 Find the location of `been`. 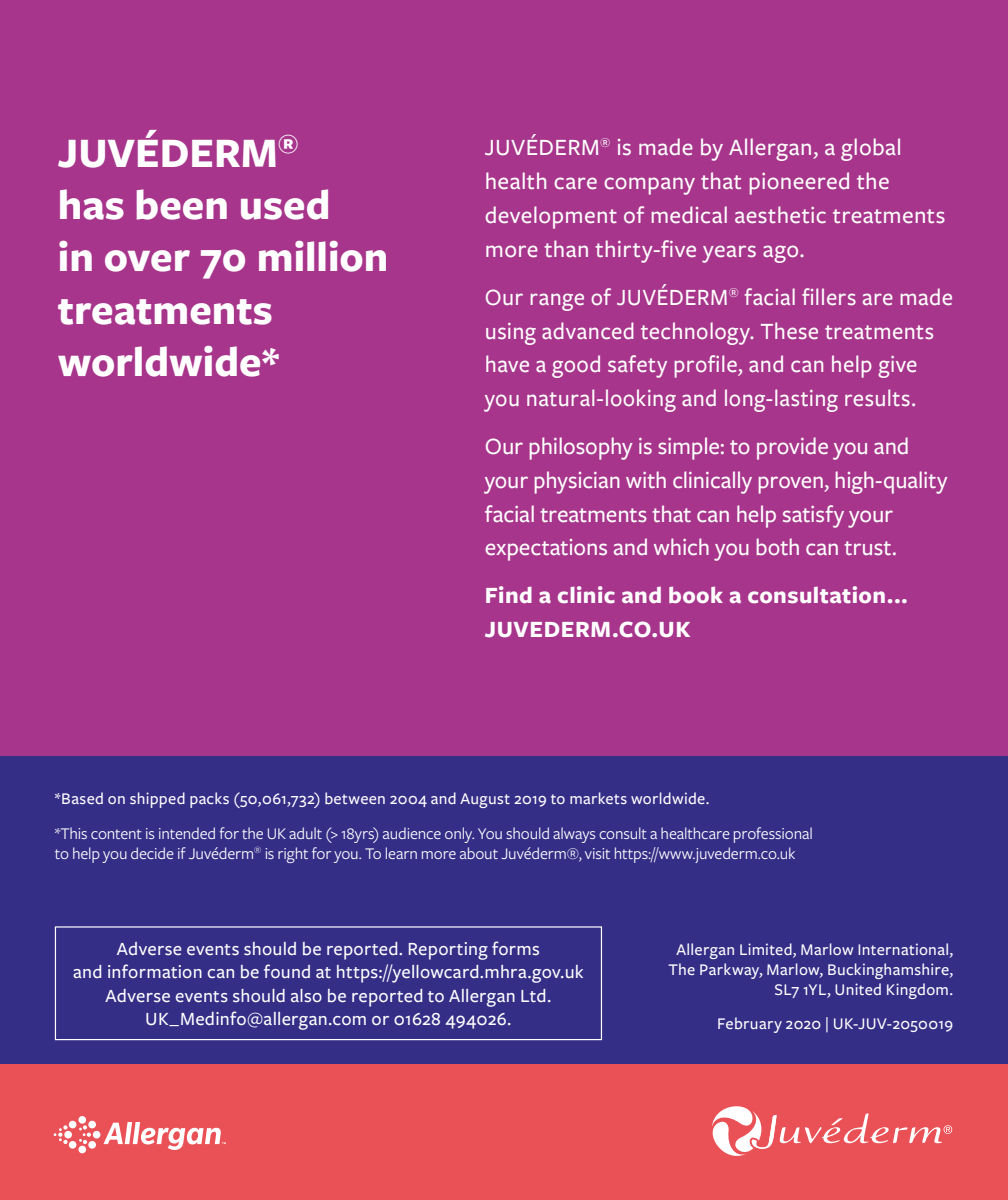

been is located at coordinates (182, 204).
